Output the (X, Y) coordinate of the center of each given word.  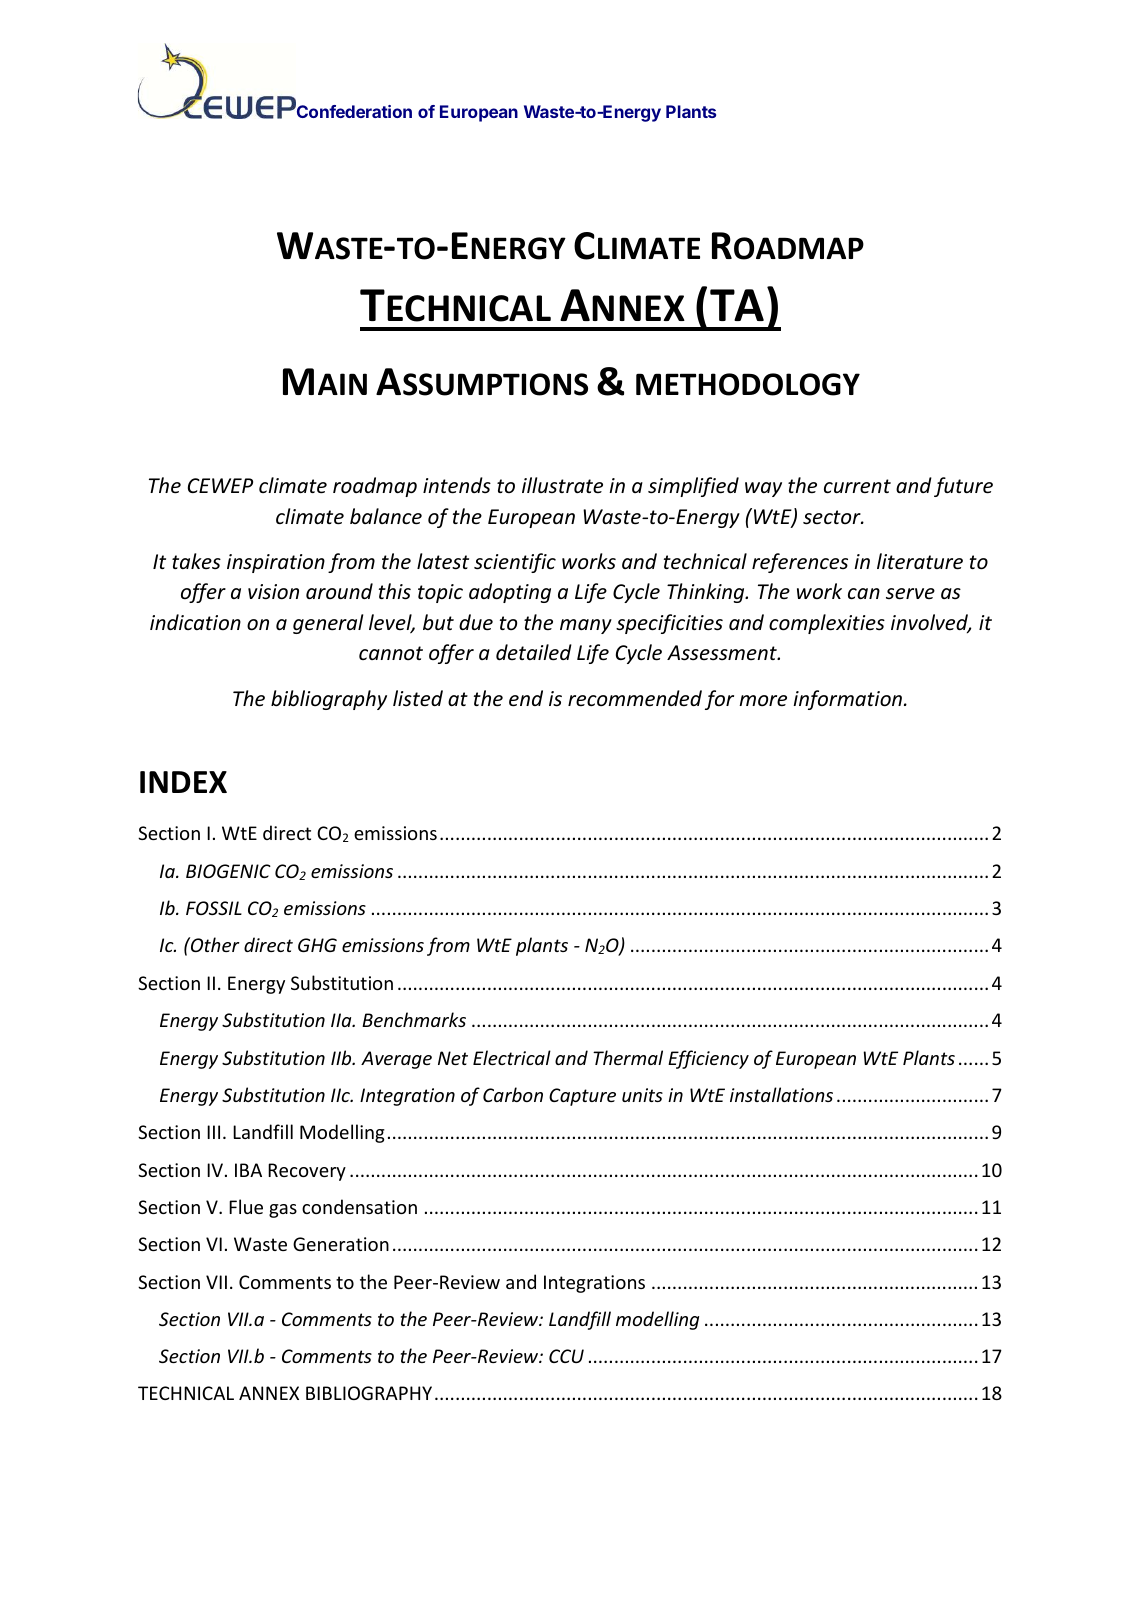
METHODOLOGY (748, 384)
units (642, 1095)
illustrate (562, 485)
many (586, 626)
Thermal (628, 1057)
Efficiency (708, 1059)
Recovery (307, 1172)
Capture (582, 1097)
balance (386, 516)
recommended (635, 698)
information (849, 700)
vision (273, 592)
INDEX (183, 782)
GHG (317, 945)
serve (910, 594)
